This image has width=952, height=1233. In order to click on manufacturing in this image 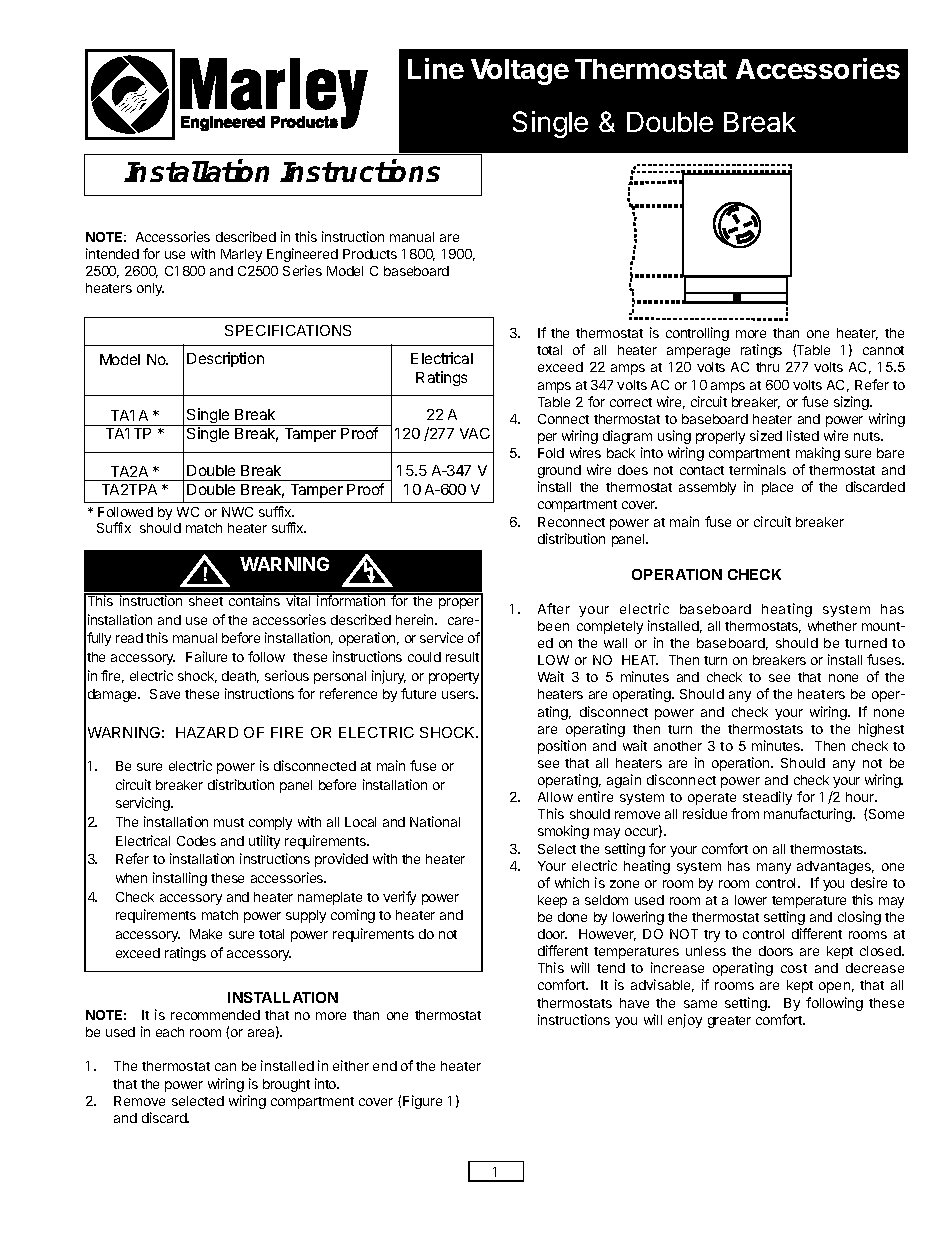, I will do `click(809, 815)`.
